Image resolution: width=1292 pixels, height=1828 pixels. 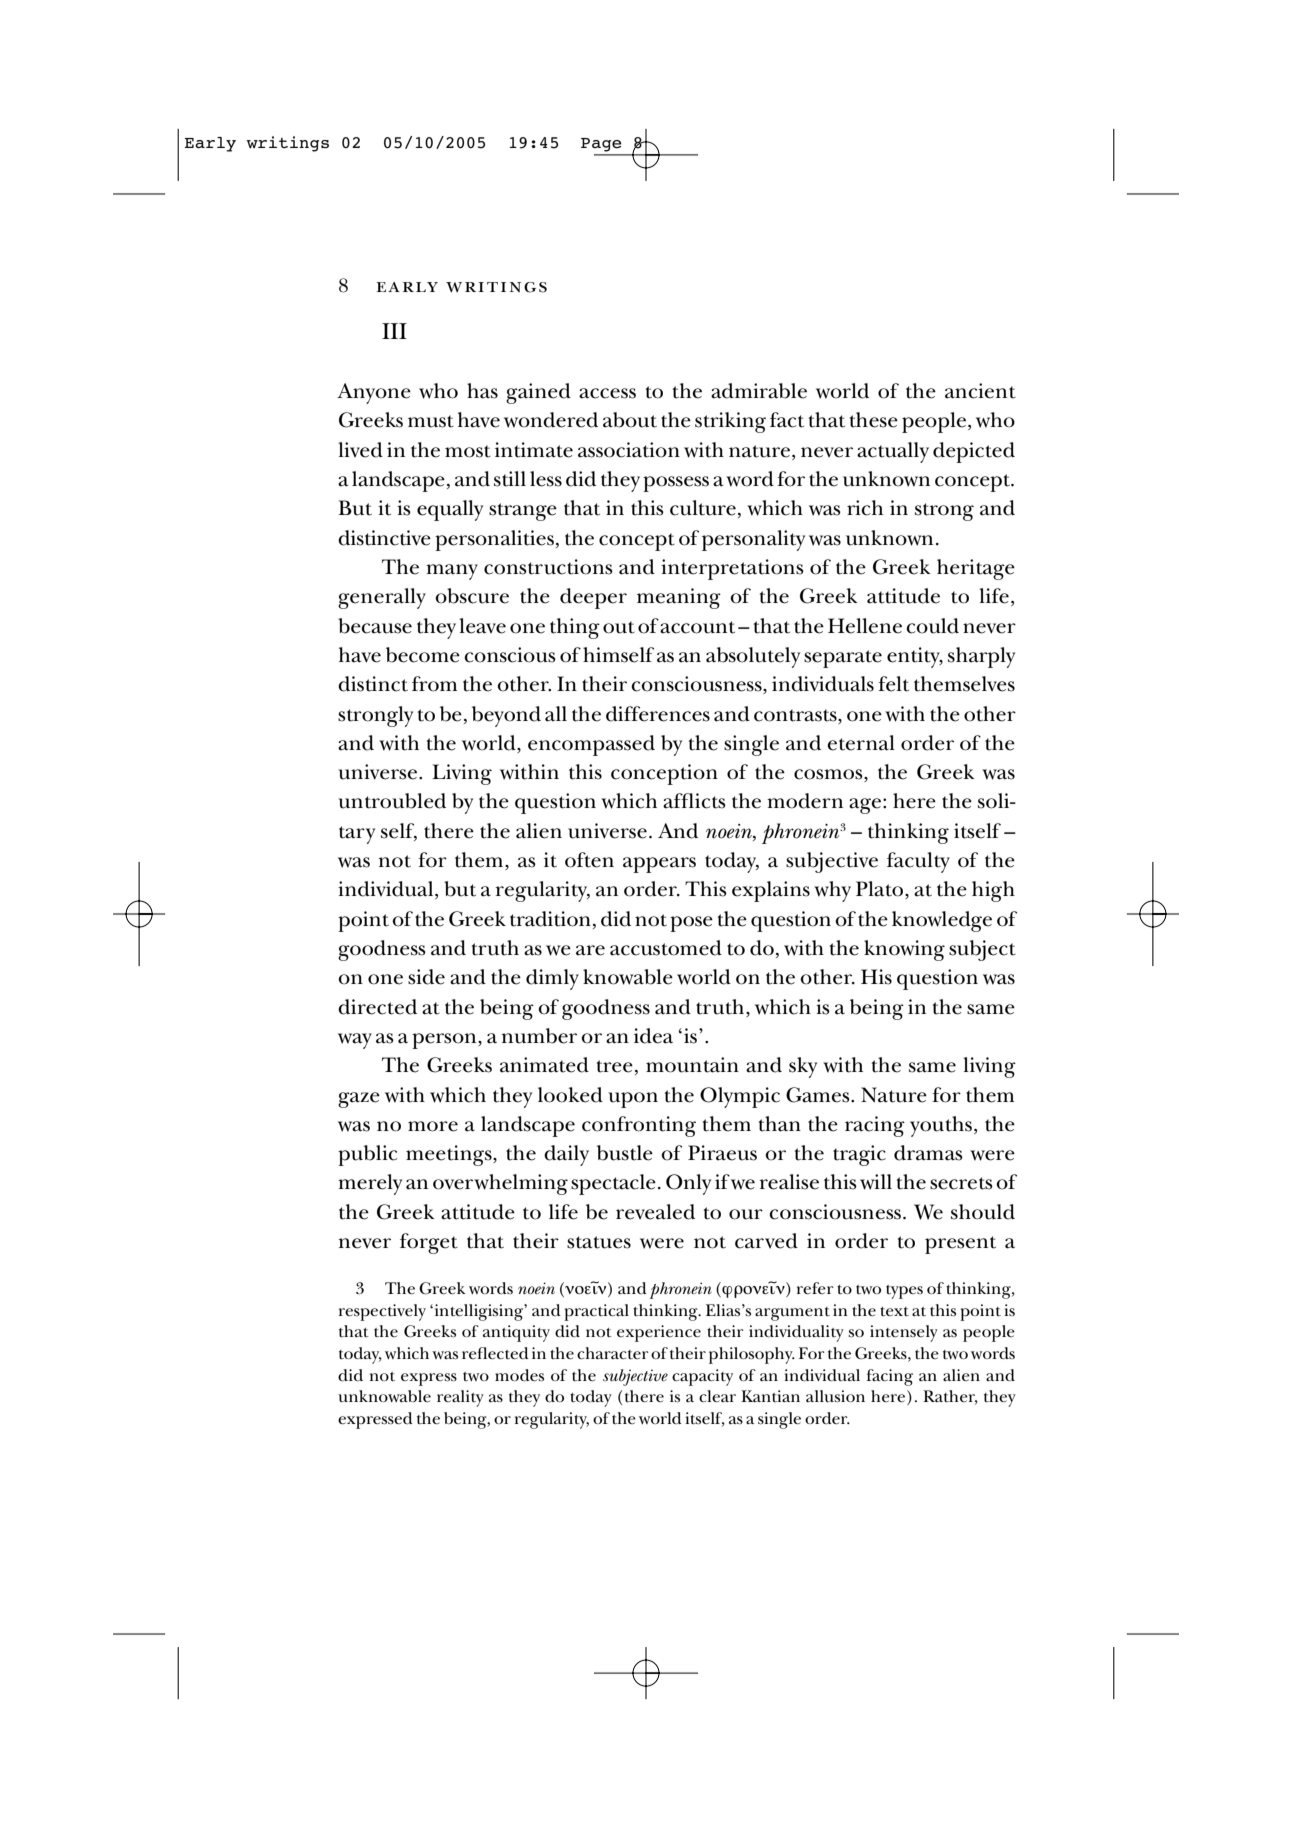 What do you see at coordinates (980, 391) in the image?
I see `ancient` at bounding box center [980, 391].
